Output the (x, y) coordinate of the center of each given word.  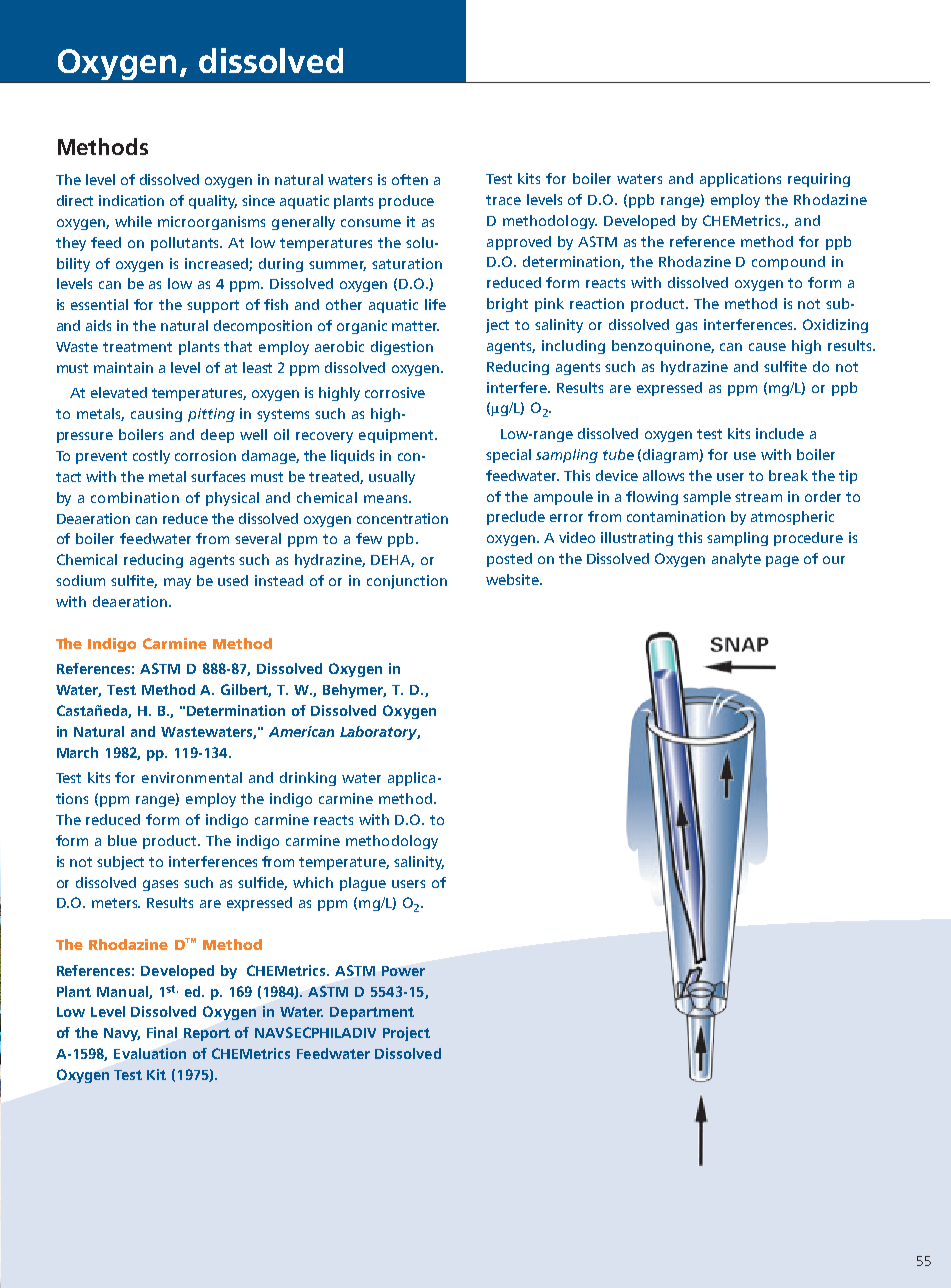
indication (131, 200)
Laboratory (380, 733)
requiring (819, 180)
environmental (192, 777)
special (508, 456)
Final (162, 1032)
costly (151, 457)
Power (403, 971)
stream (758, 497)
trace (503, 200)
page (782, 561)
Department (372, 1013)
